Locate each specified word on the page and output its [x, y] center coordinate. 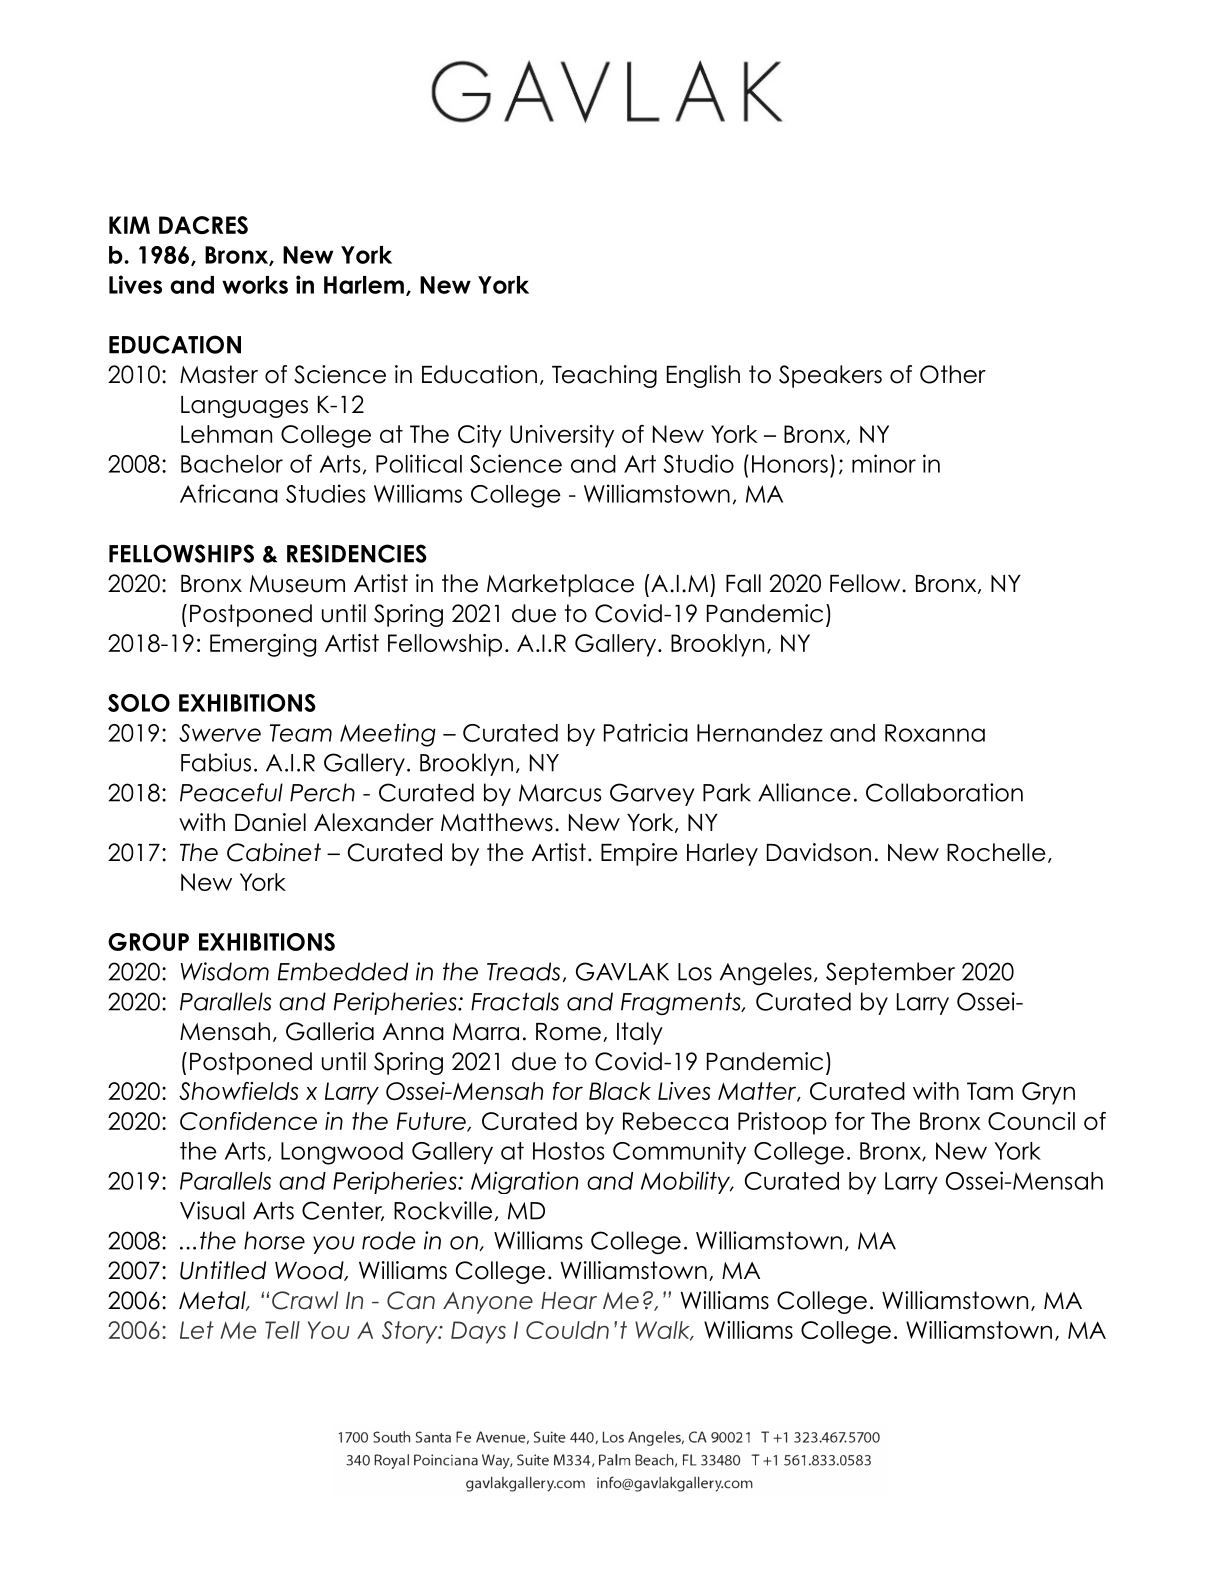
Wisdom [225, 971]
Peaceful [231, 792]
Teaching [604, 376]
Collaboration [944, 792]
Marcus [560, 793]
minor [884, 463]
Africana [229, 493]
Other [953, 374]
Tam [990, 1091]
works [255, 285]
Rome [568, 1032]
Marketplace [560, 585]
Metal [213, 1301]
